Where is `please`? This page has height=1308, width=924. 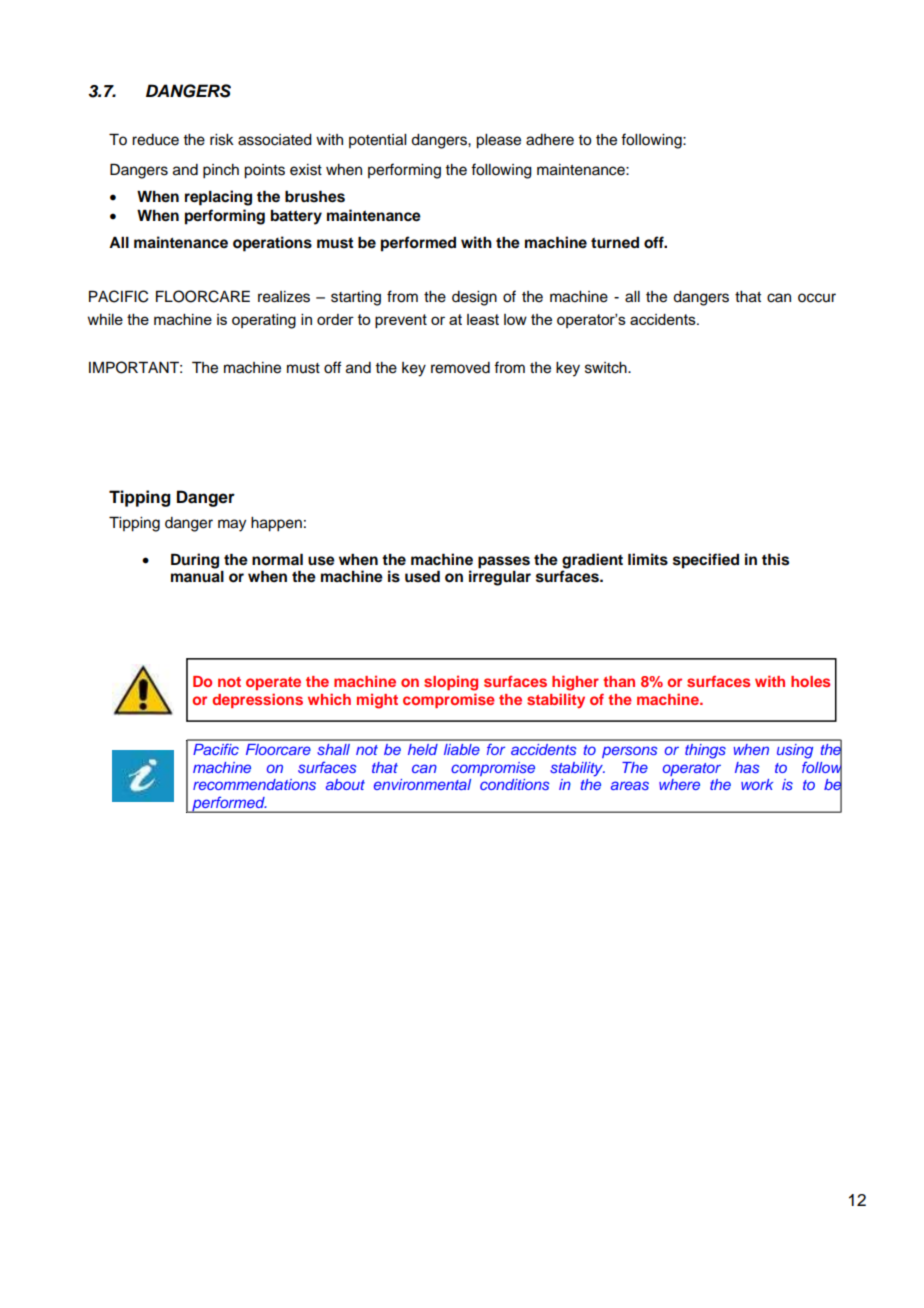
please is located at coordinates (498, 141).
